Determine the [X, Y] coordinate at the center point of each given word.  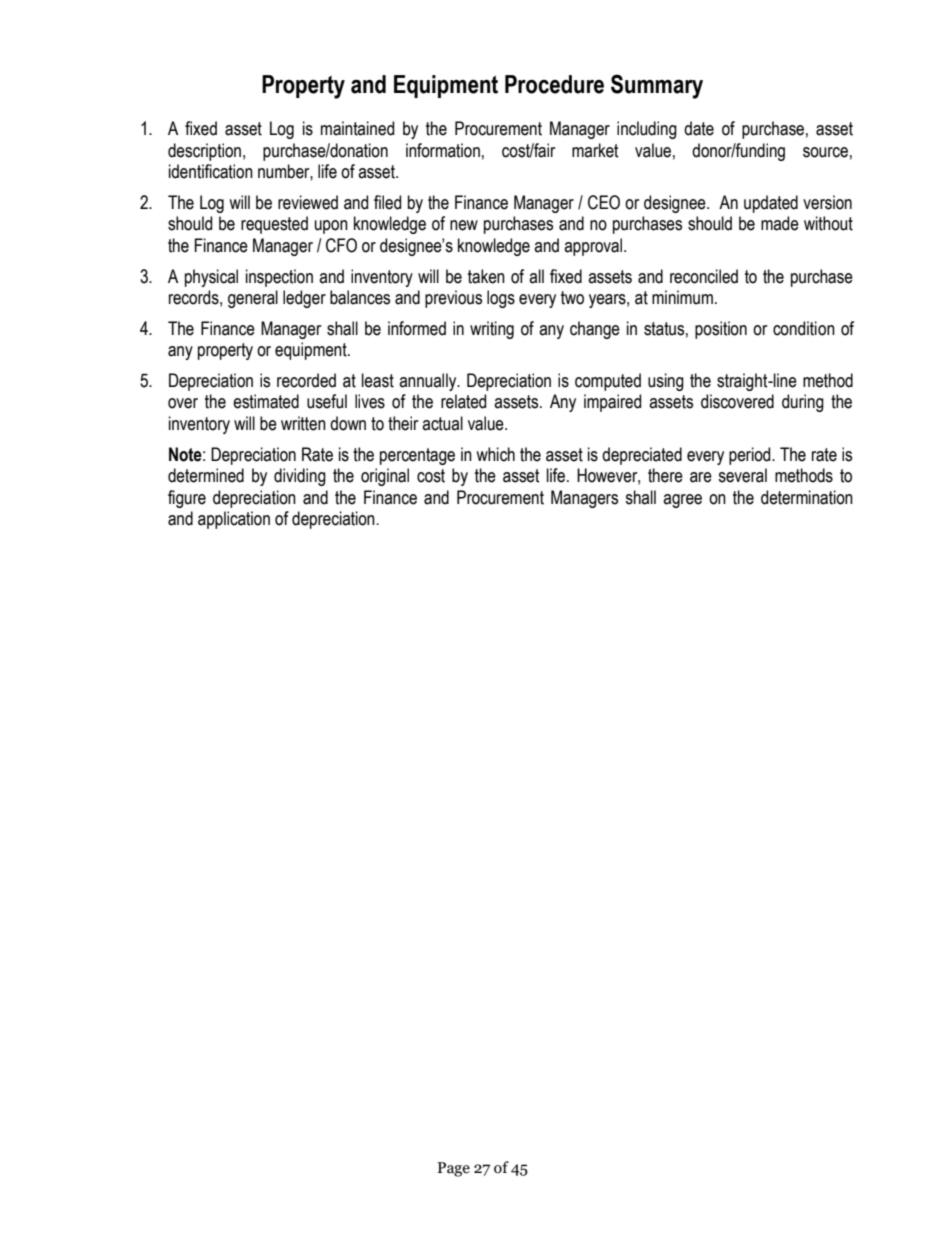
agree [682, 501]
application [234, 520]
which [495, 454]
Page [453, 1169]
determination [807, 497]
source [825, 152]
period [751, 456]
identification [211, 171]
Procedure [554, 84]
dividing [300, 477]
